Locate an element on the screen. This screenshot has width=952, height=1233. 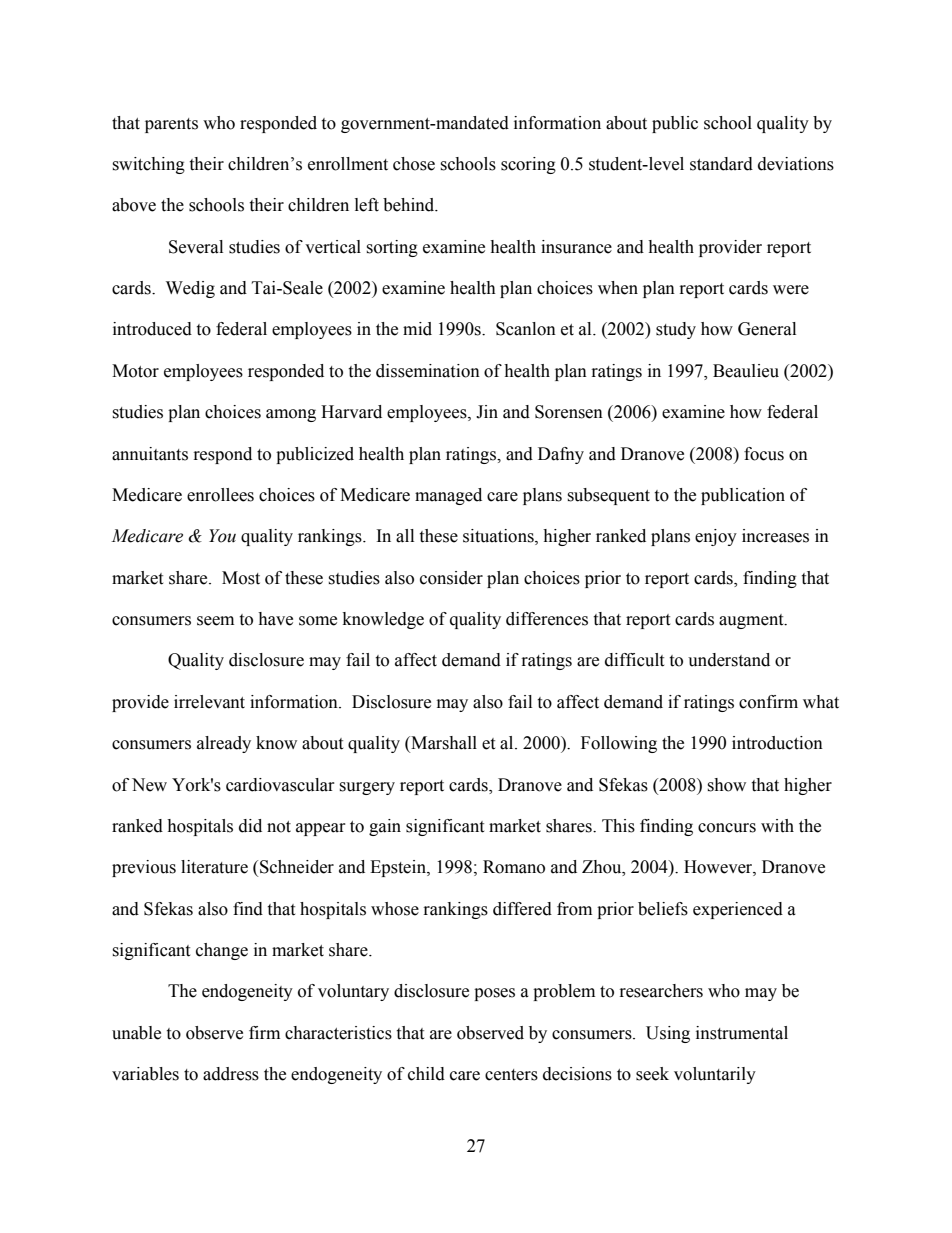
standard is located at coordinates (721, 164).
